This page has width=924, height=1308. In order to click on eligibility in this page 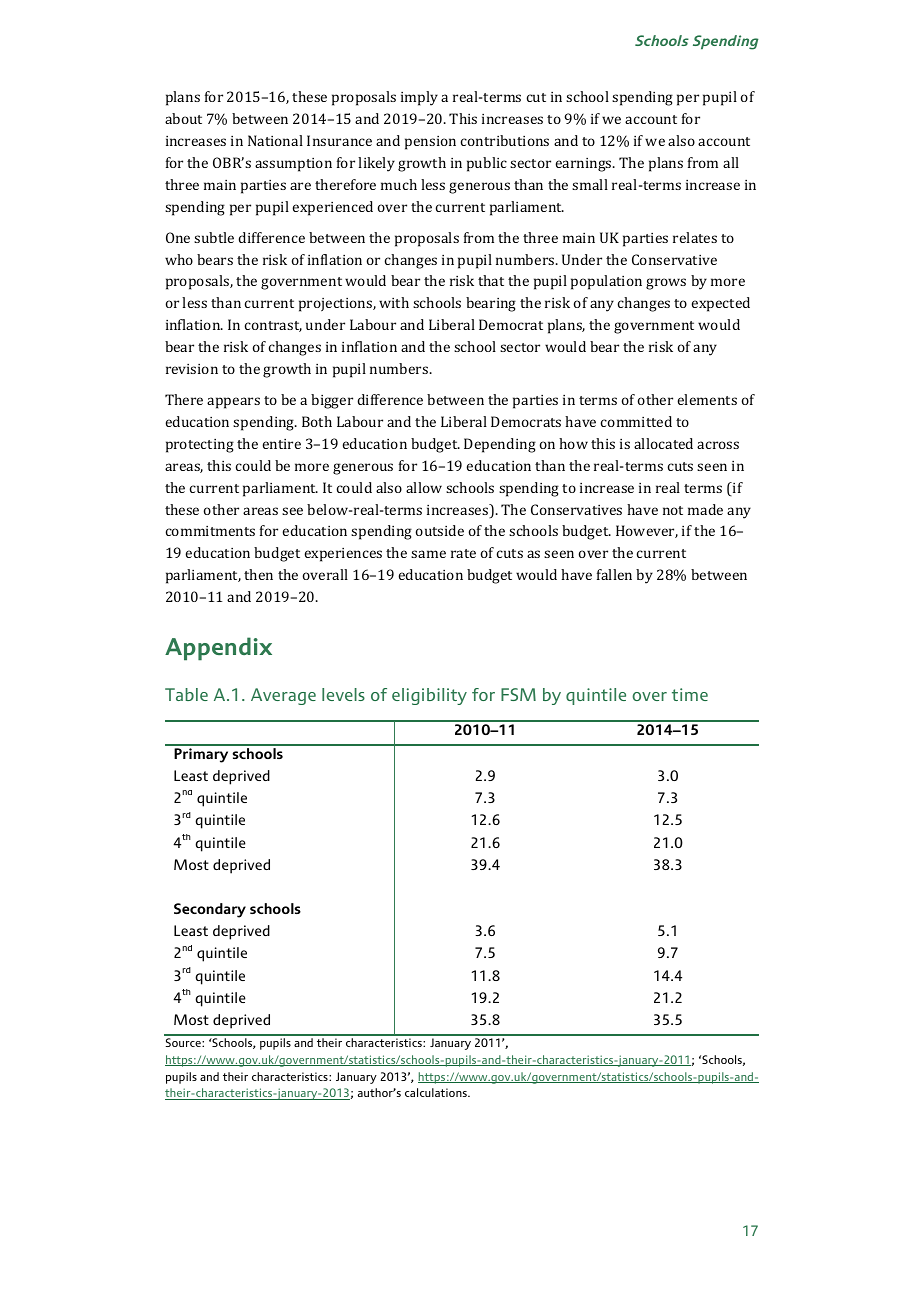, I will do `click(429, 696)`.
